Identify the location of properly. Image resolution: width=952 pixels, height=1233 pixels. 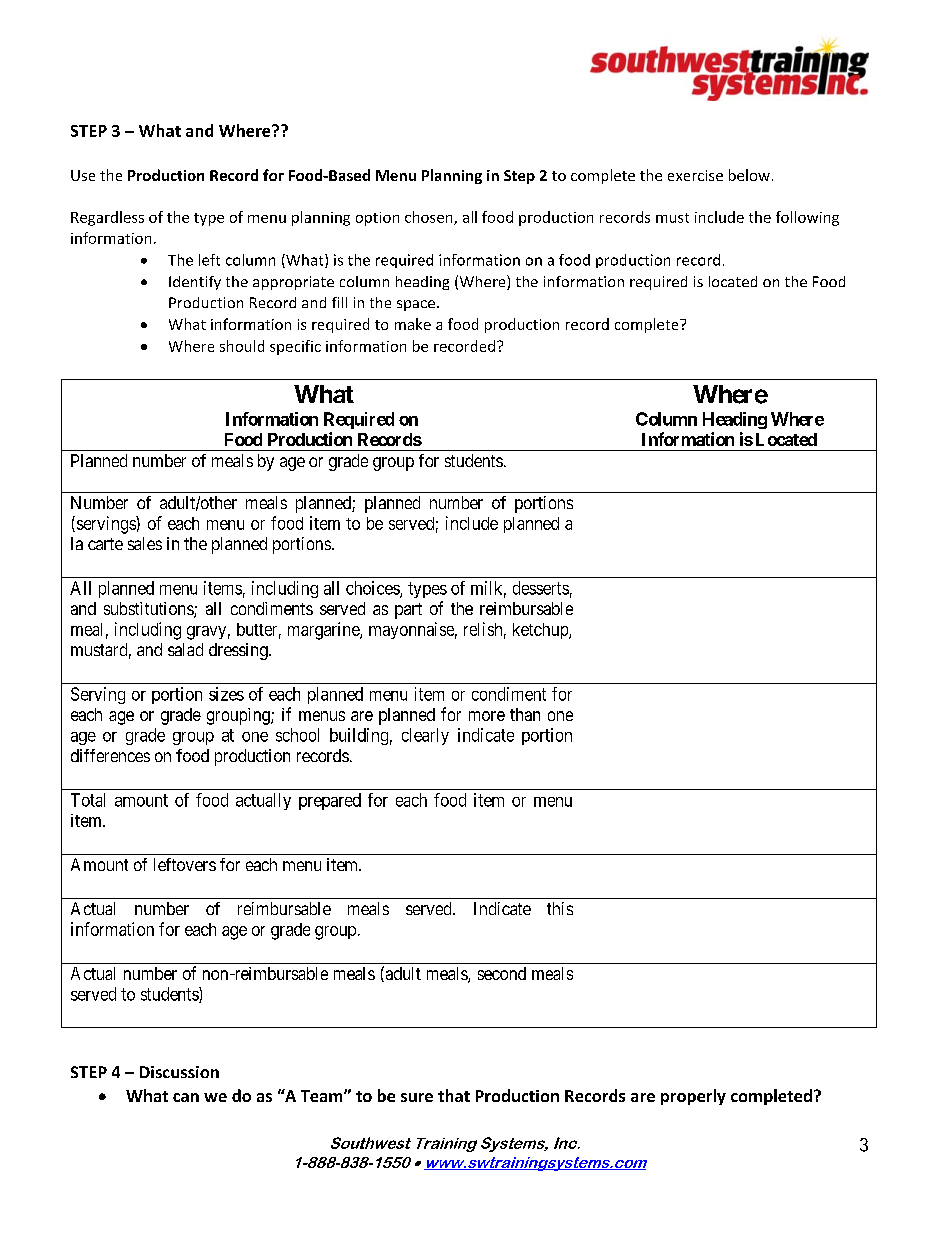
(693, 1097).
